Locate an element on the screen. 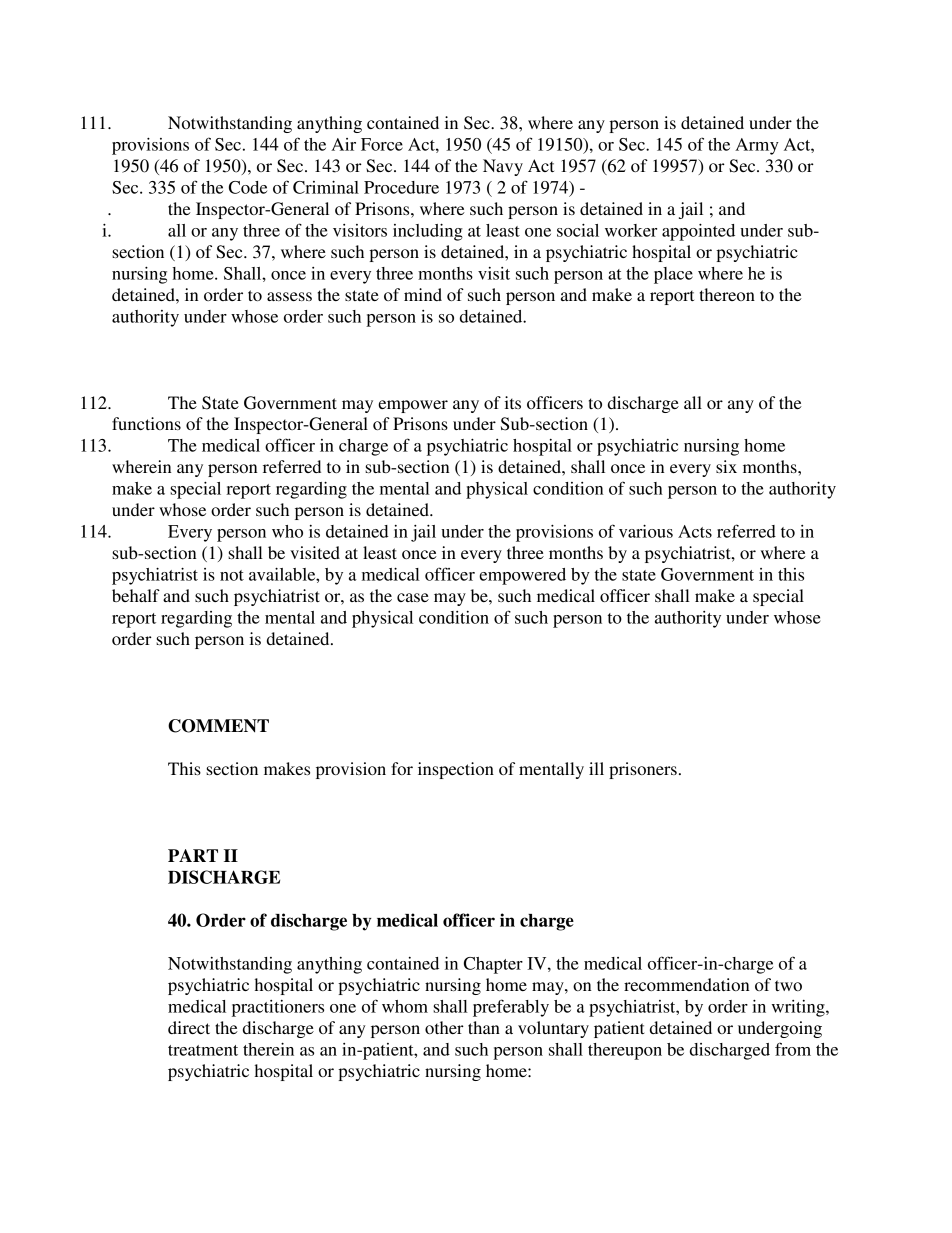 Image resolution: width=952 pixels, height=1233 pixels. prisoners is located at coordinates (643, 770).
